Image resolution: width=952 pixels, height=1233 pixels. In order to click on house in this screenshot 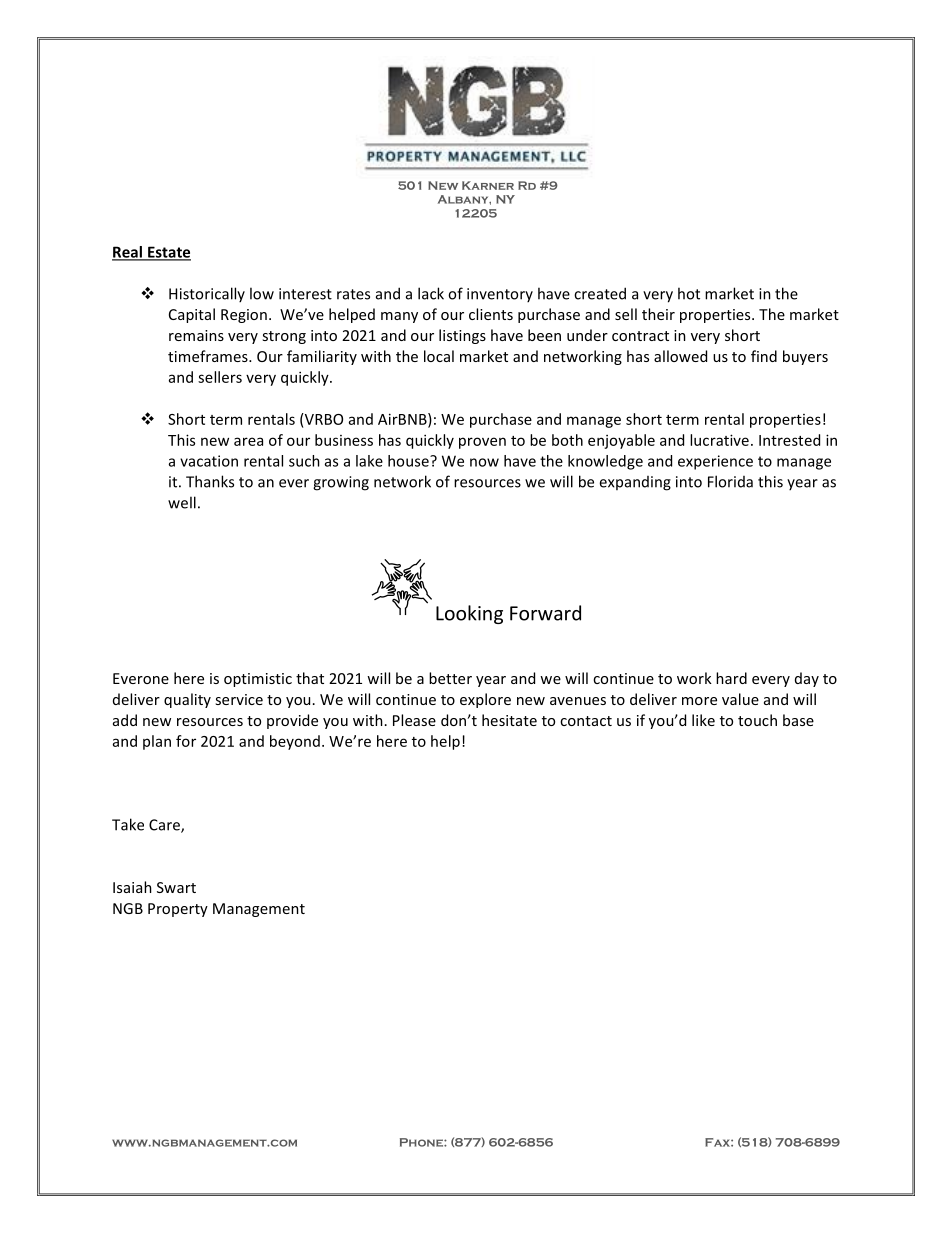, I will do `click(409, 461)`.
